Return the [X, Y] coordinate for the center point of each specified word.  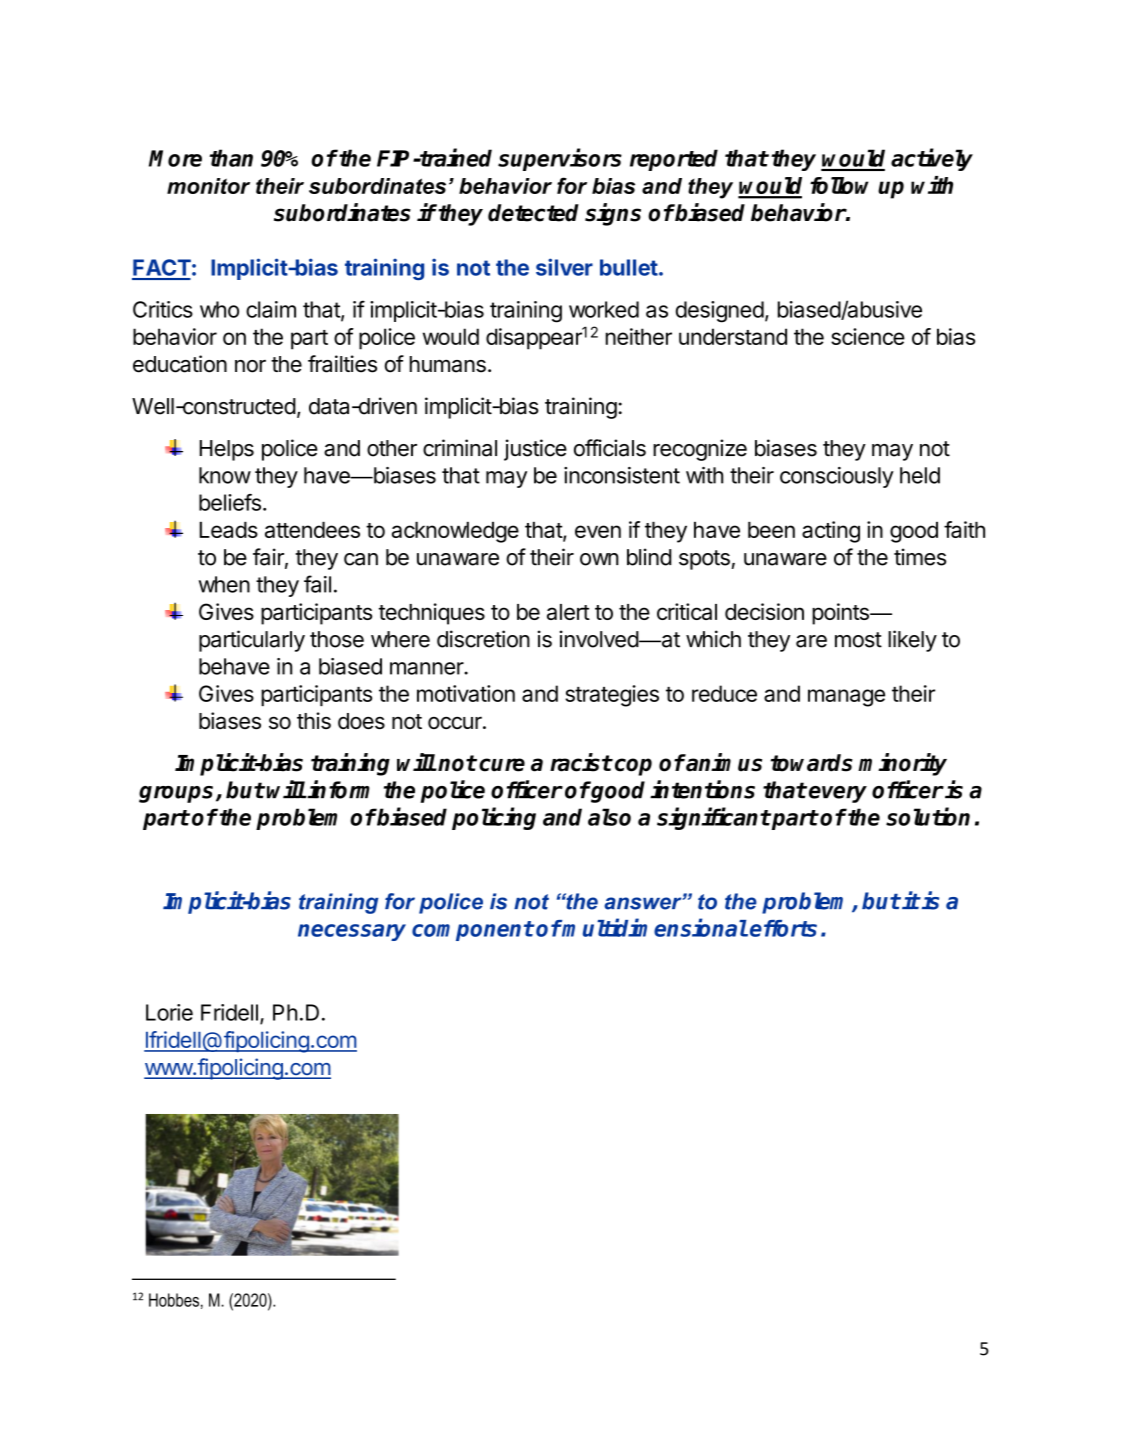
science [868, 336]
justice [535, 450]
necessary [352, 932]
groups [176, 794]
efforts [783, 928]
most [858, 640]
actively [932, 159]
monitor [208, 186]
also [609, 817]
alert [568, 612]
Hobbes [174, 1300]
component [473, 931]
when [224, 584]
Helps [226, 450]
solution [928, 816]
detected [533, 213]
